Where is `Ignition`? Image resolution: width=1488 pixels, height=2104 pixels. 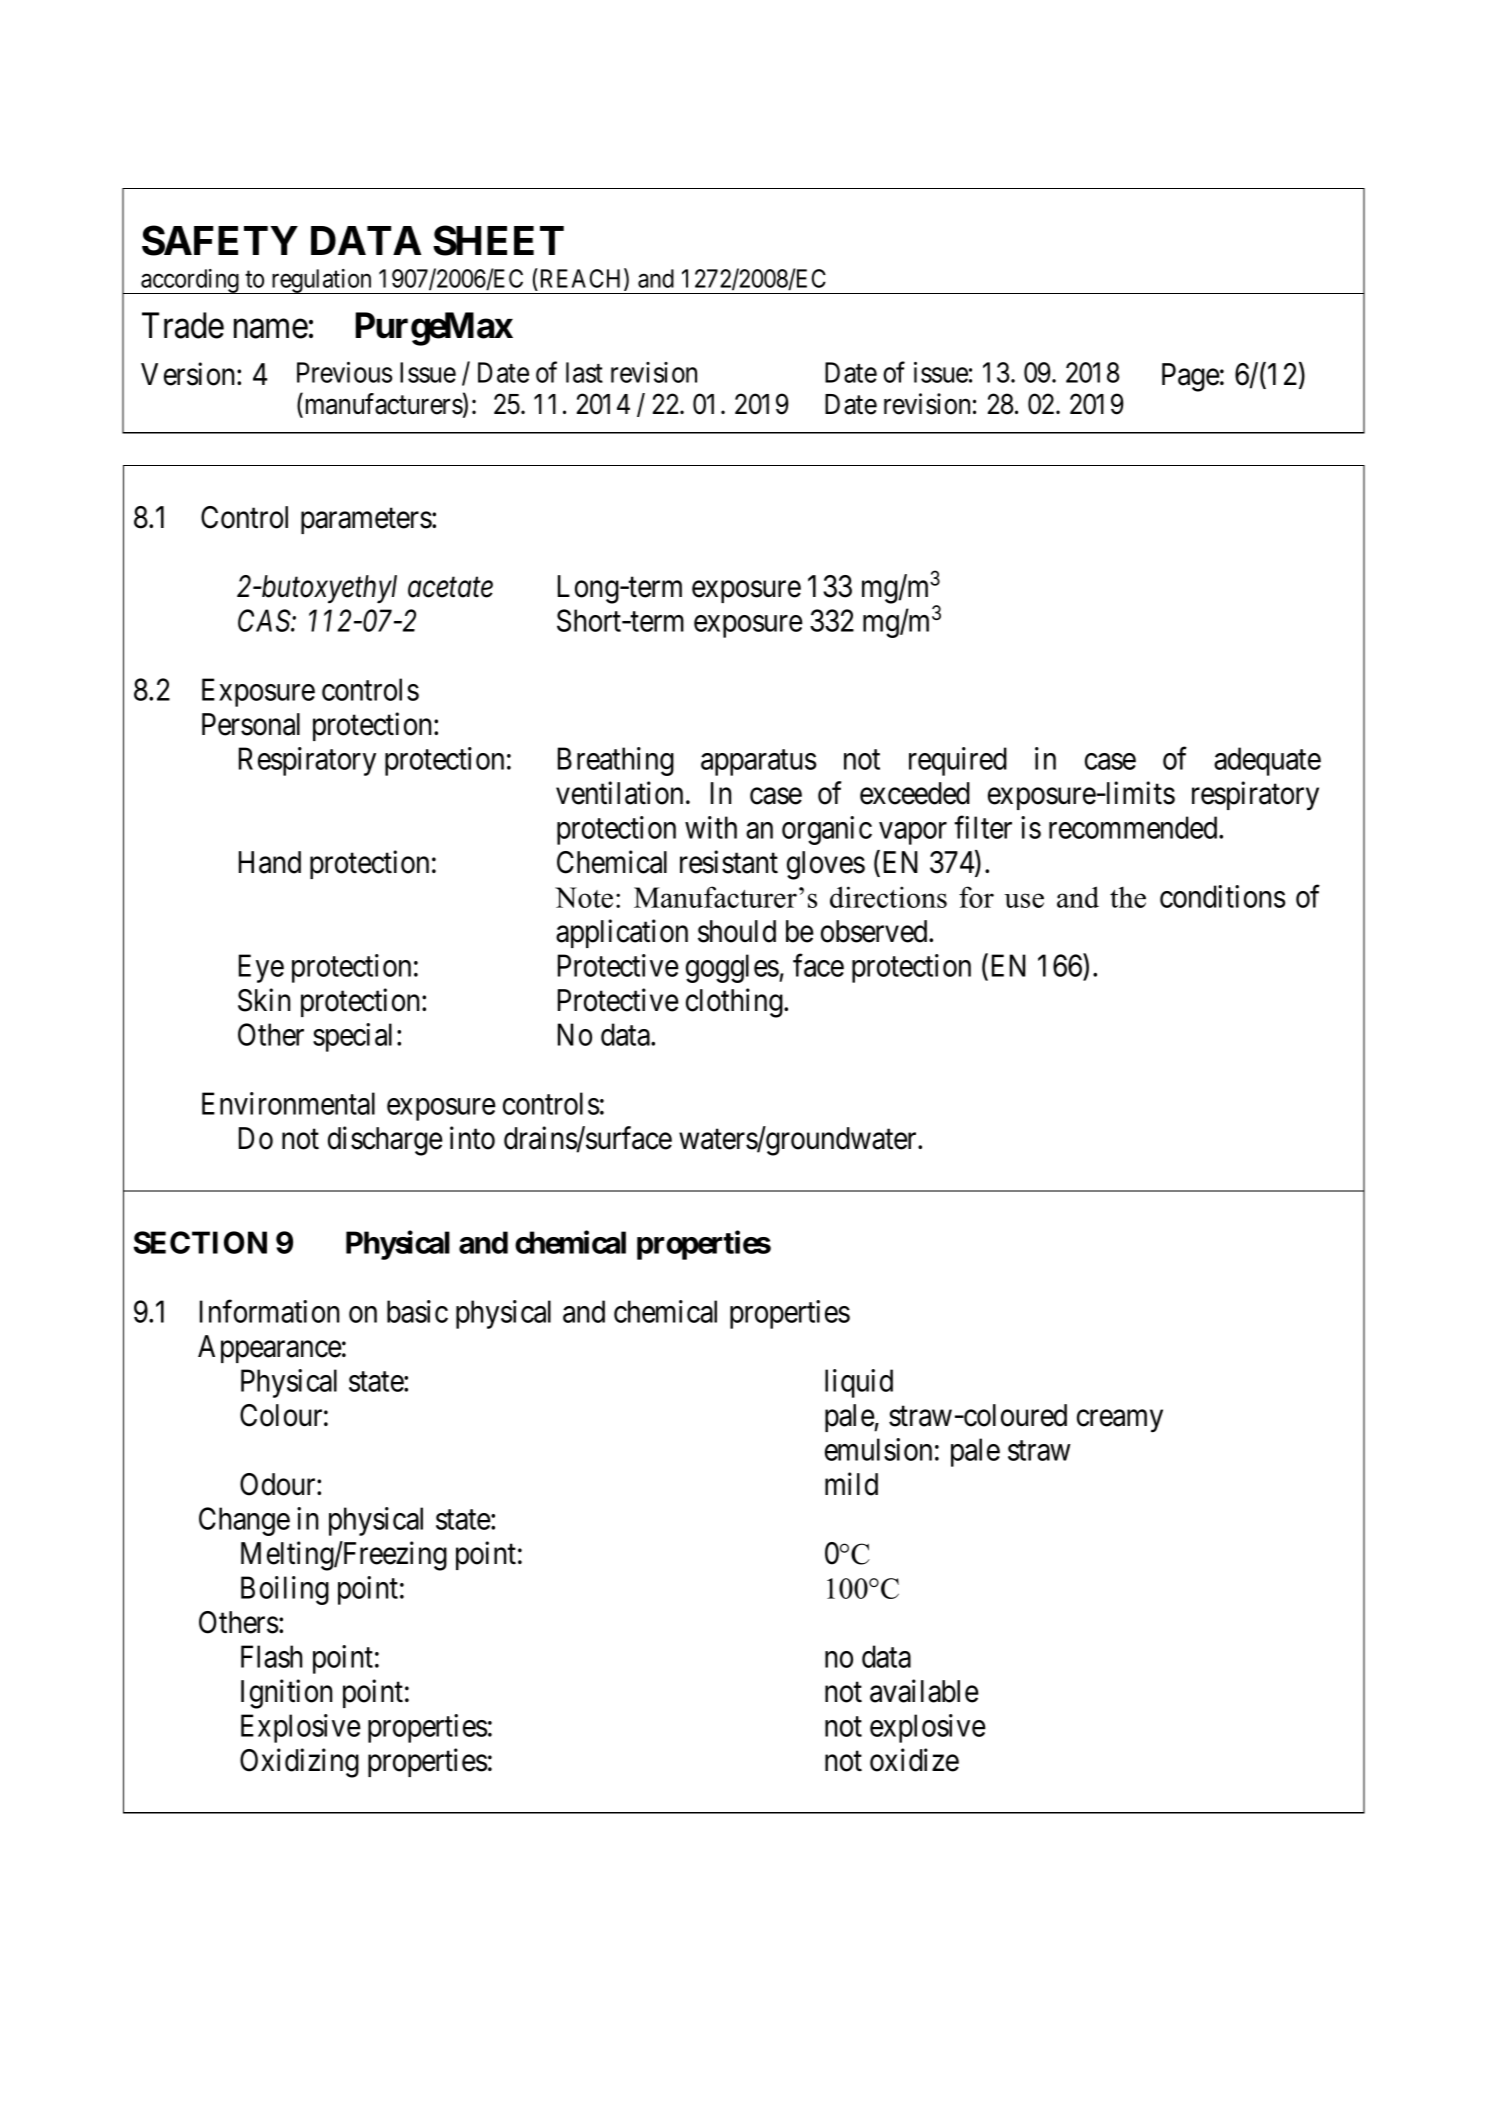
Ignition is located at coordinates (286, 1694).
